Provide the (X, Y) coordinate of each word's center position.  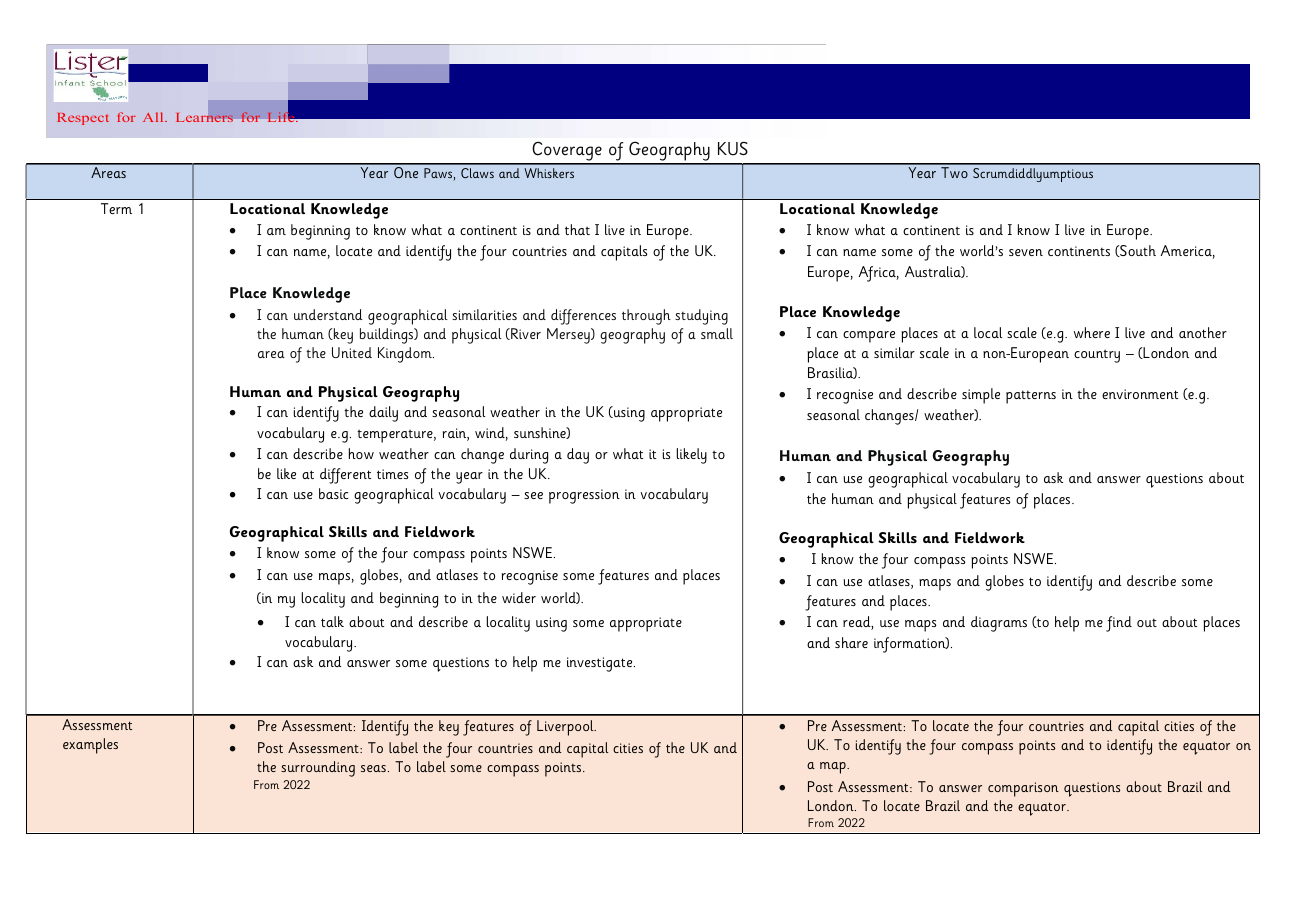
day (578, 456)
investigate (601, 664)
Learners (204, 117)
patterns (1031, 397)
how (361, 453)
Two (954, 172)
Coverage (567, 153)
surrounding (318, 769)
